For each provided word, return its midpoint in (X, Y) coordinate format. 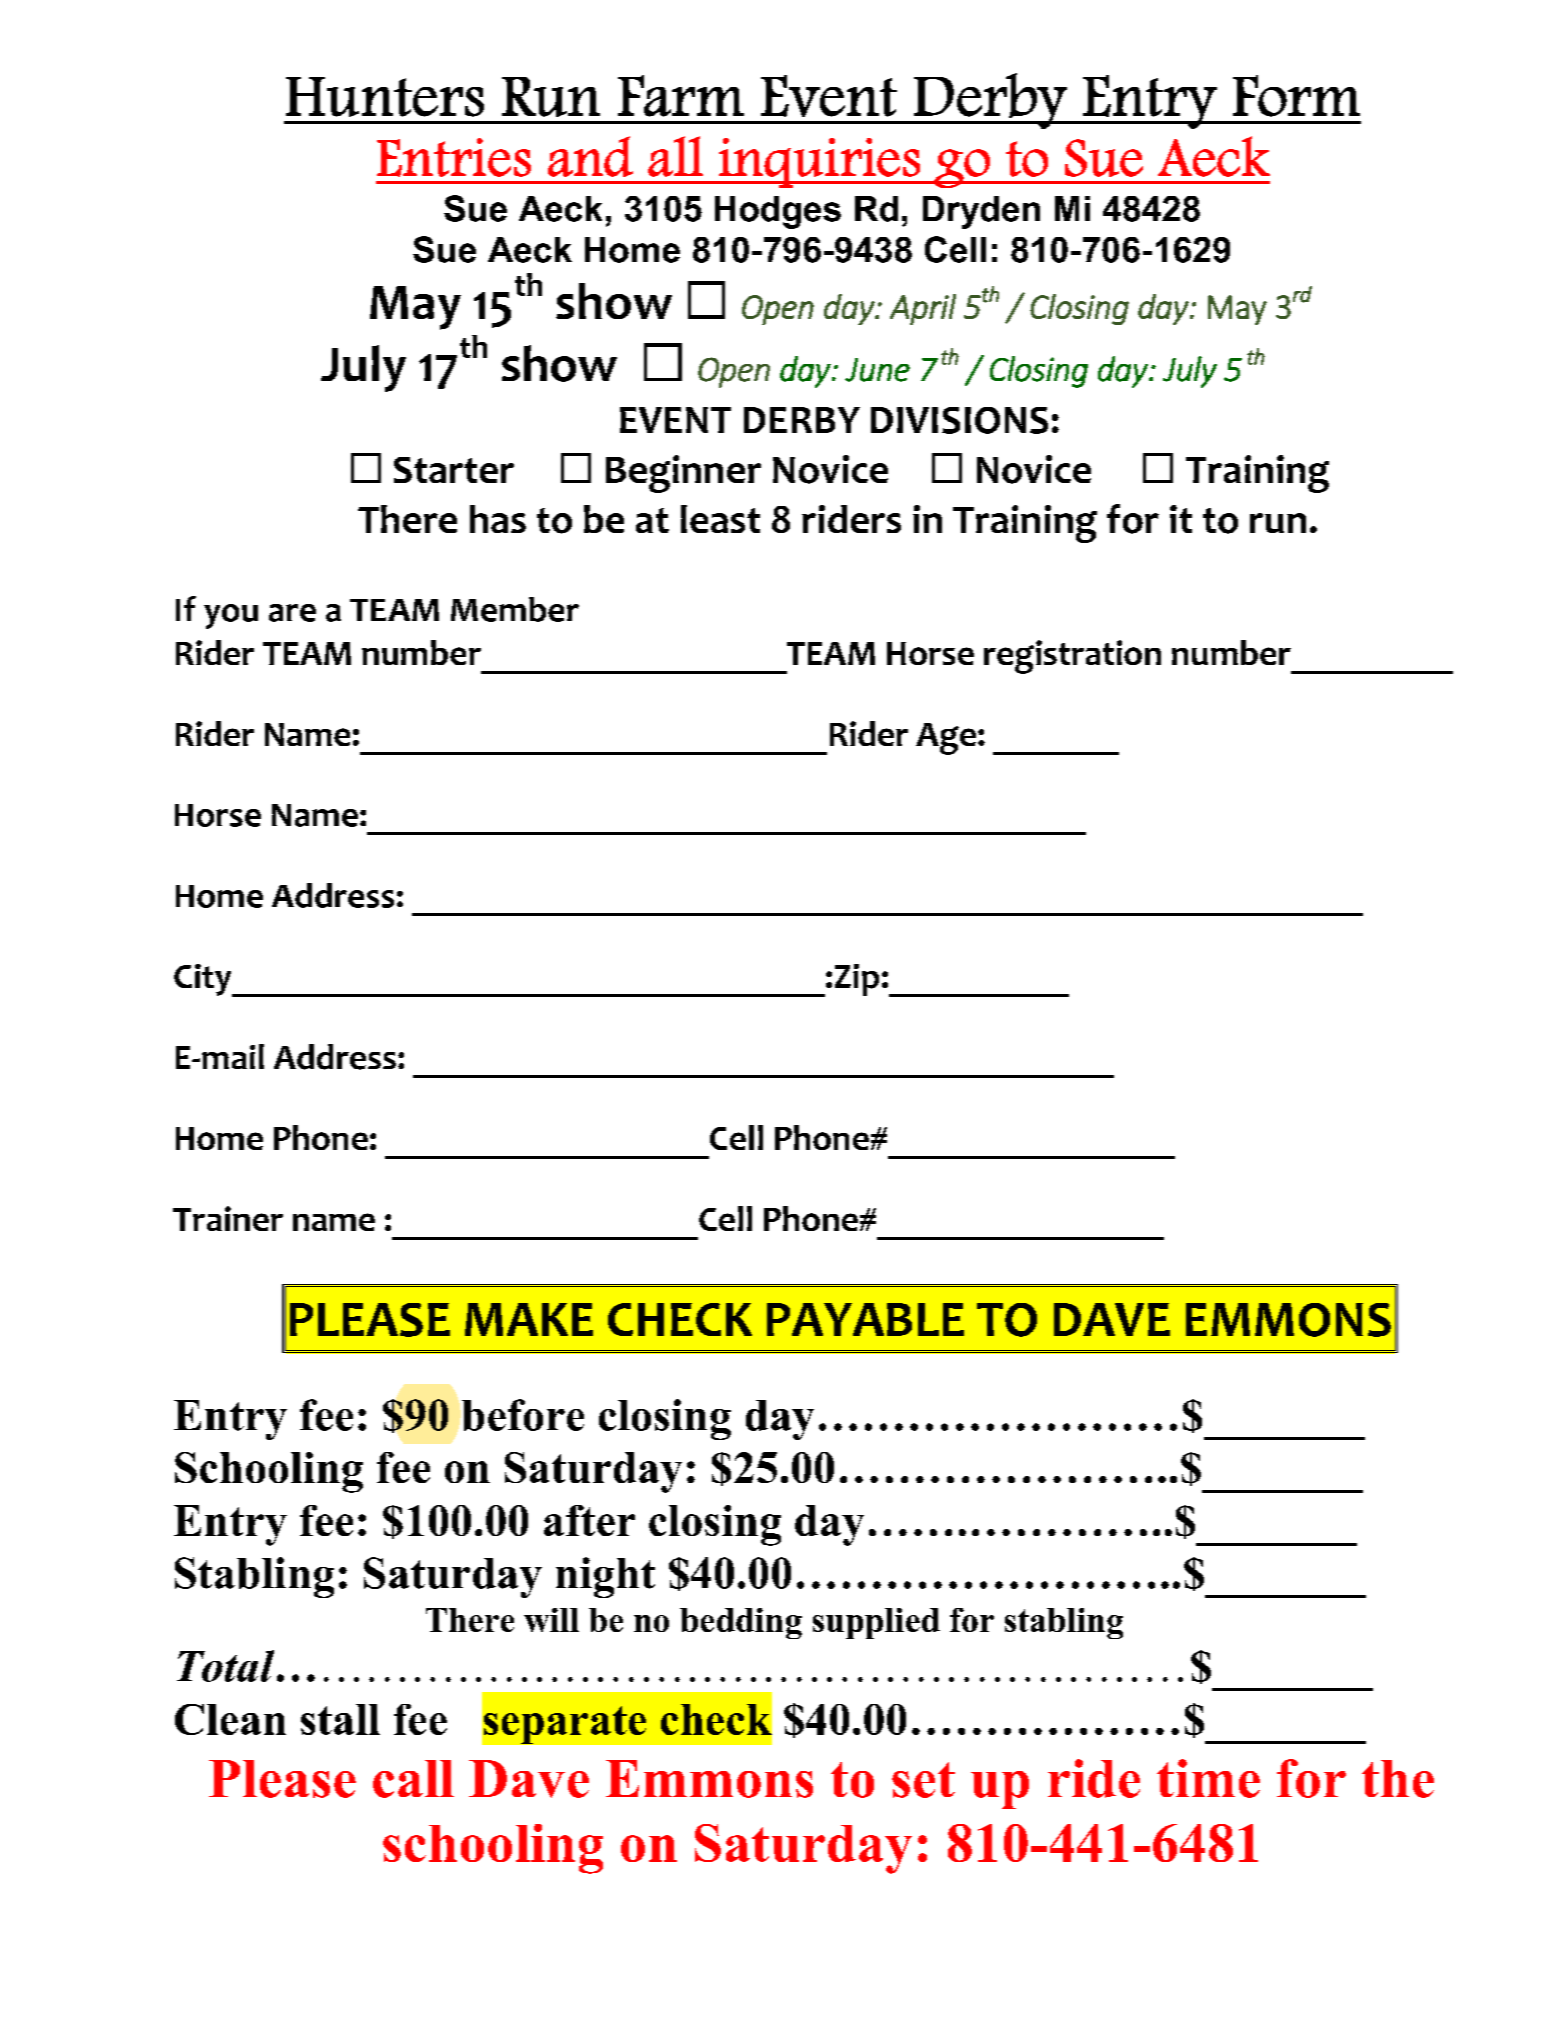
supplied (876, 1623)
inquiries (819, 163)
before (523, 1415)
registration (1072, 657)
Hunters (385, 97)
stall (340, 1719)
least (720, 519)
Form (1296, 96)
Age (946, 739)
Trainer (228, 1218)
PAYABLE (865, 1319)
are (292, 613)
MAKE (529, 1319)
